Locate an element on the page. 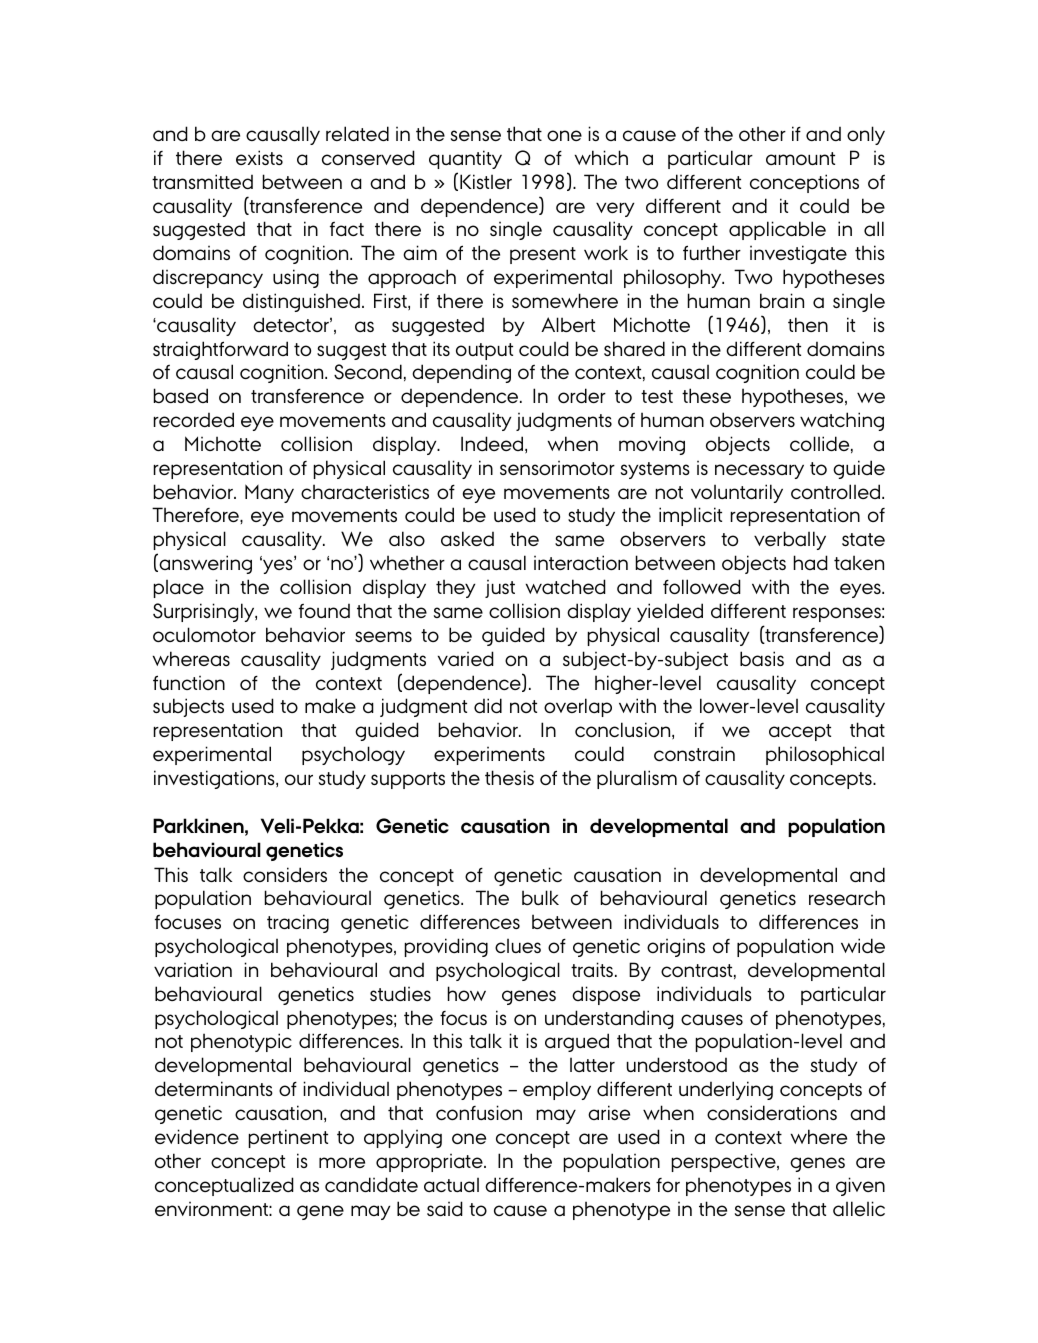  amount is located at coordinates (800, 158).
